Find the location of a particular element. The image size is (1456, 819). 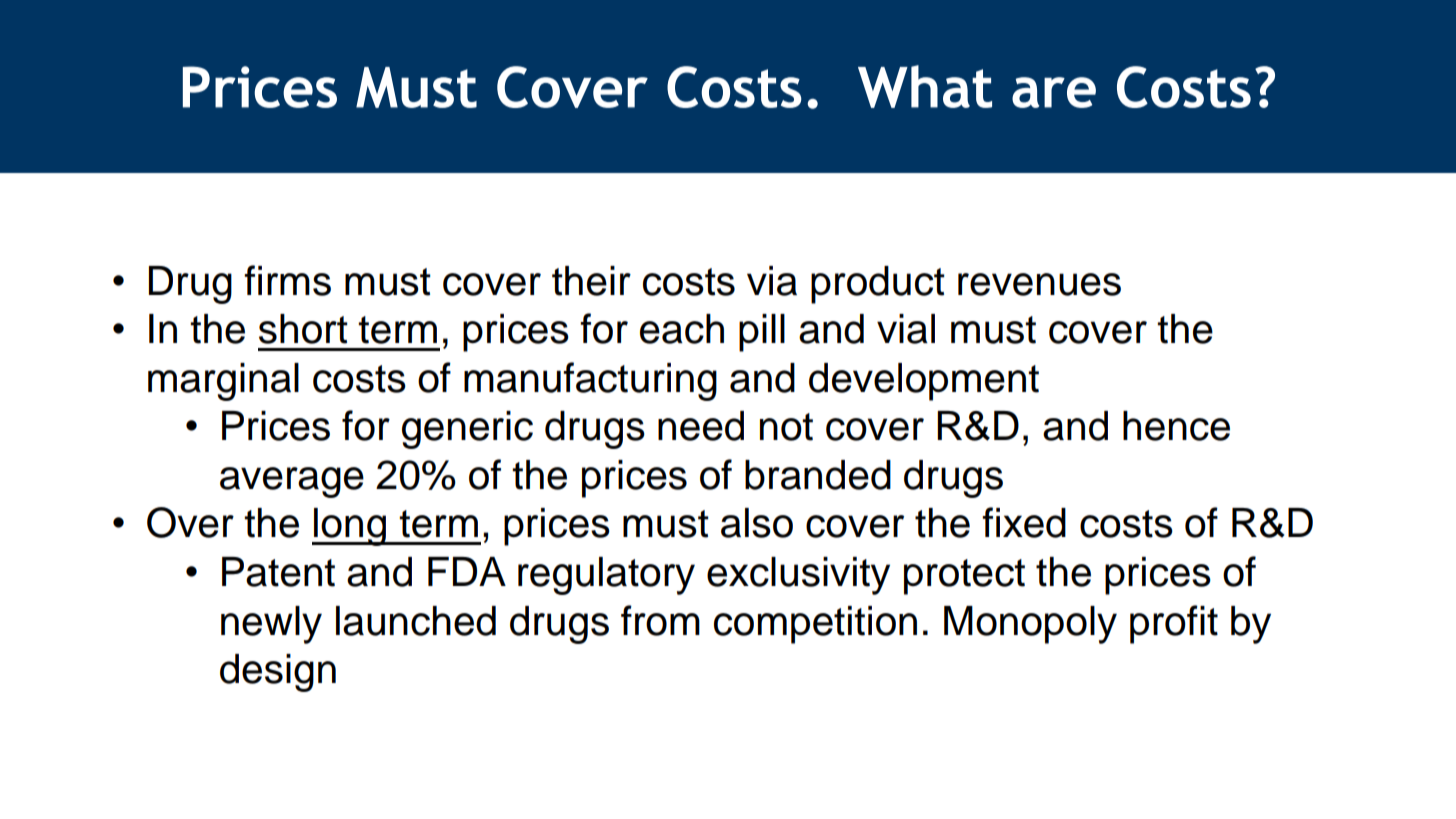

their is located at coordinates (591, 281).
